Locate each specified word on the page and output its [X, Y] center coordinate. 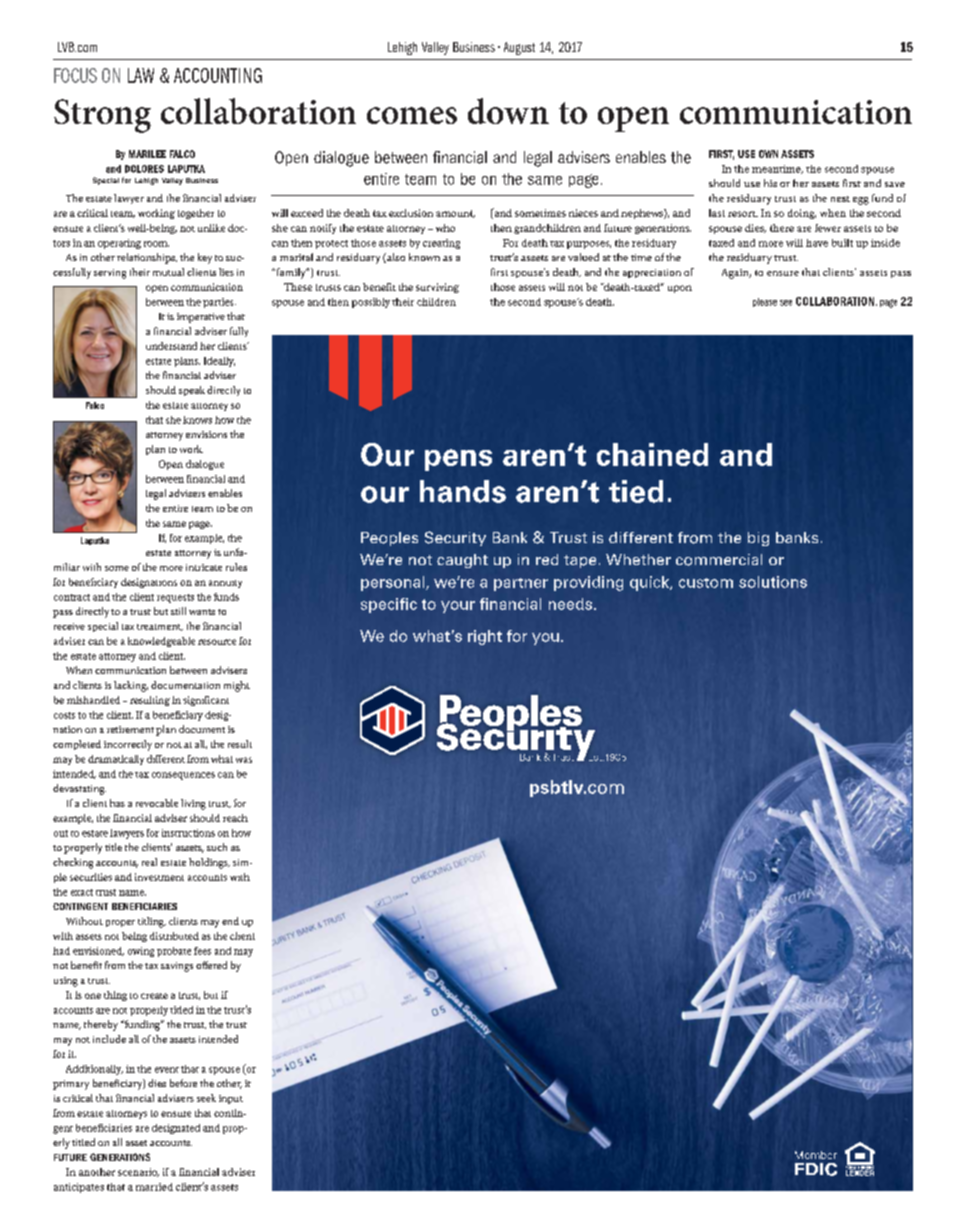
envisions [206, 434]
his [770, 183]
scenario [138, 1172]
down [508, 111]
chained [652, 454]
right [485, 637]
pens [458, 460]
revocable [157, 803]
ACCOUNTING [218, 75]
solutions [773, 582]
